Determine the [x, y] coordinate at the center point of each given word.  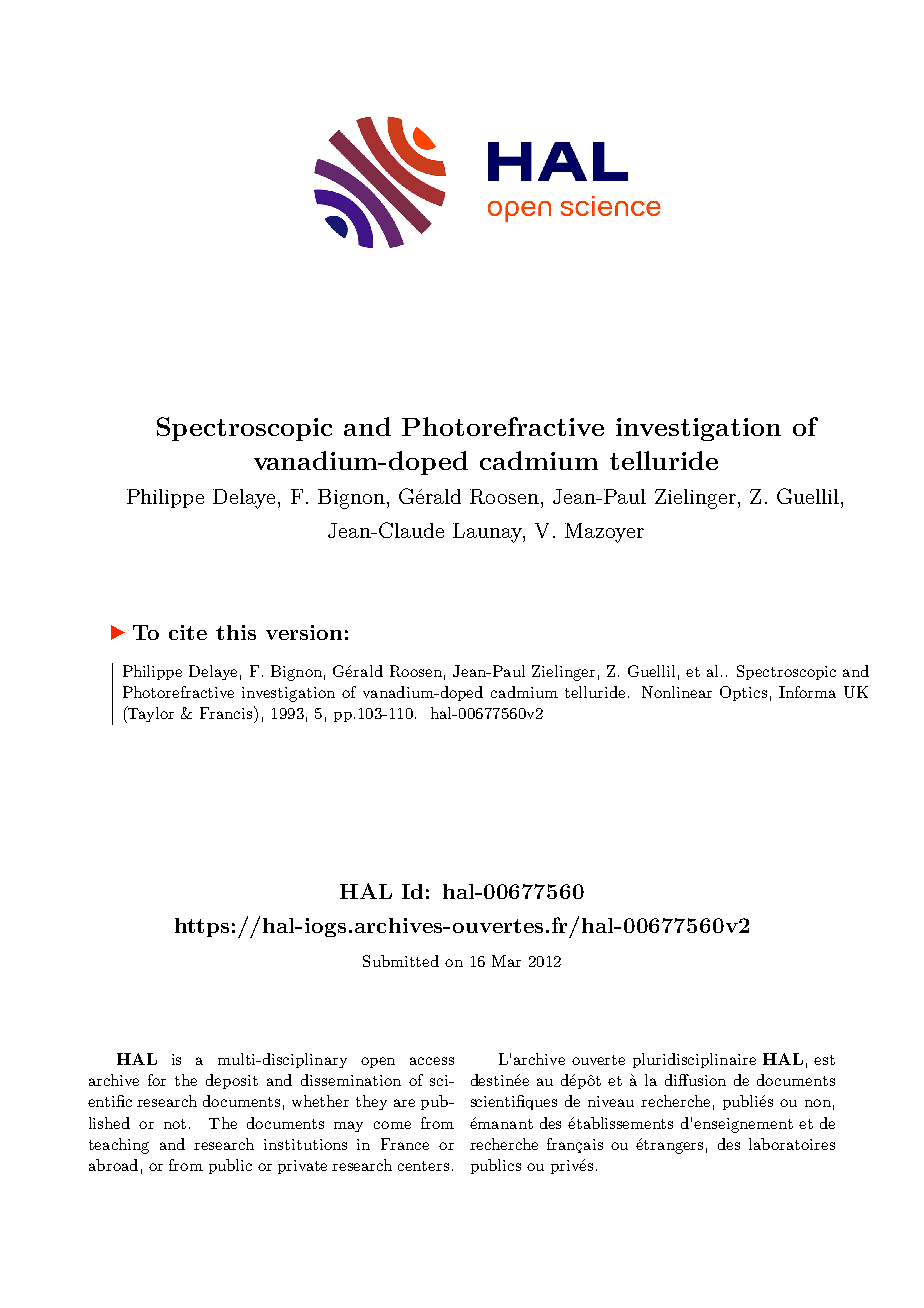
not [175, 1124]
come [392, 1125]
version [304, 632]
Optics [743, 693]
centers [423, 1166]
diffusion [695, 1080]
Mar [506, 961]
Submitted [401, 961]
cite [188, 632]
